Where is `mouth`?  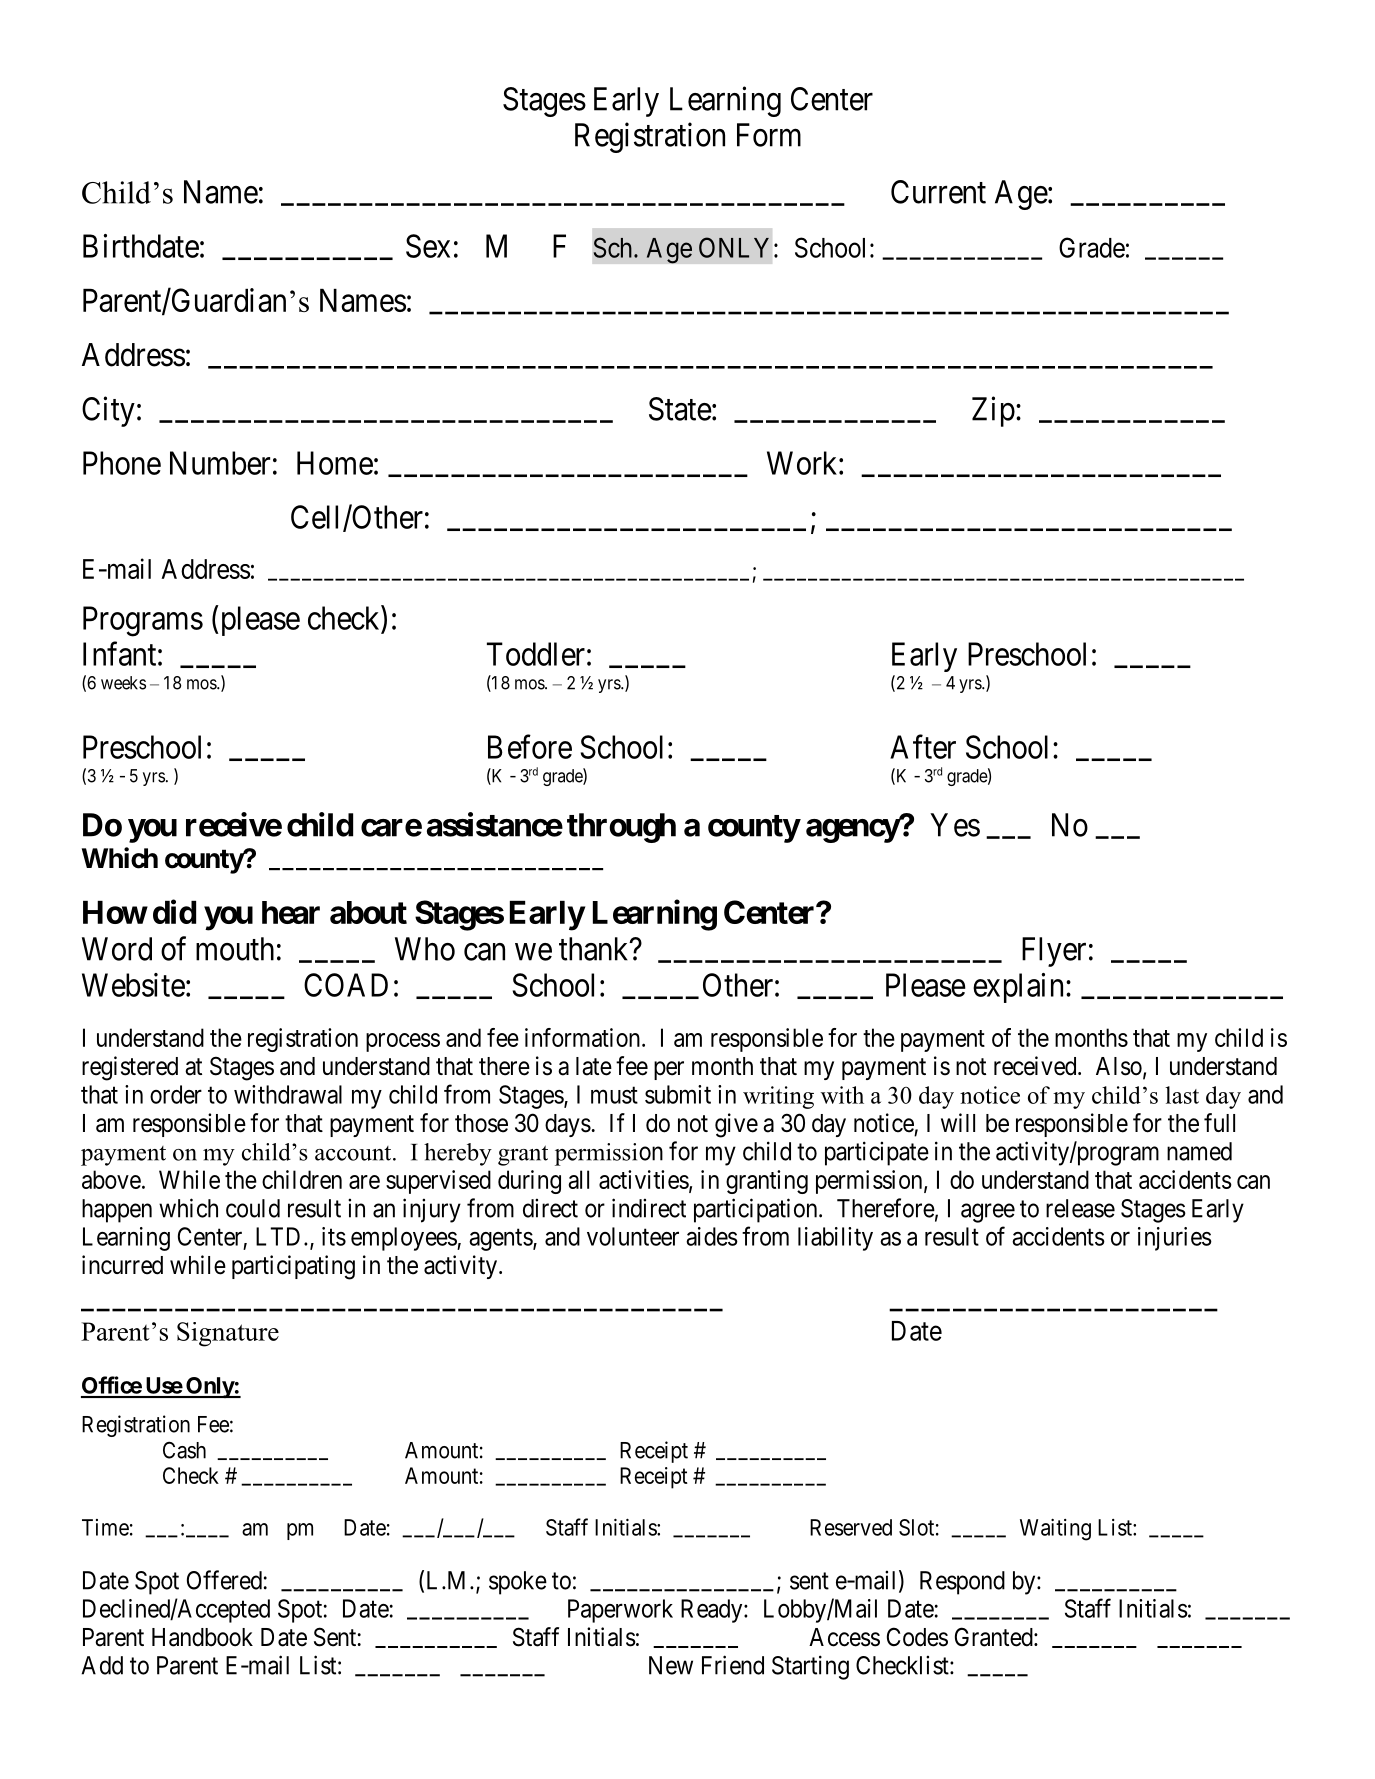
mouth is located at coordinates (235, 949).
